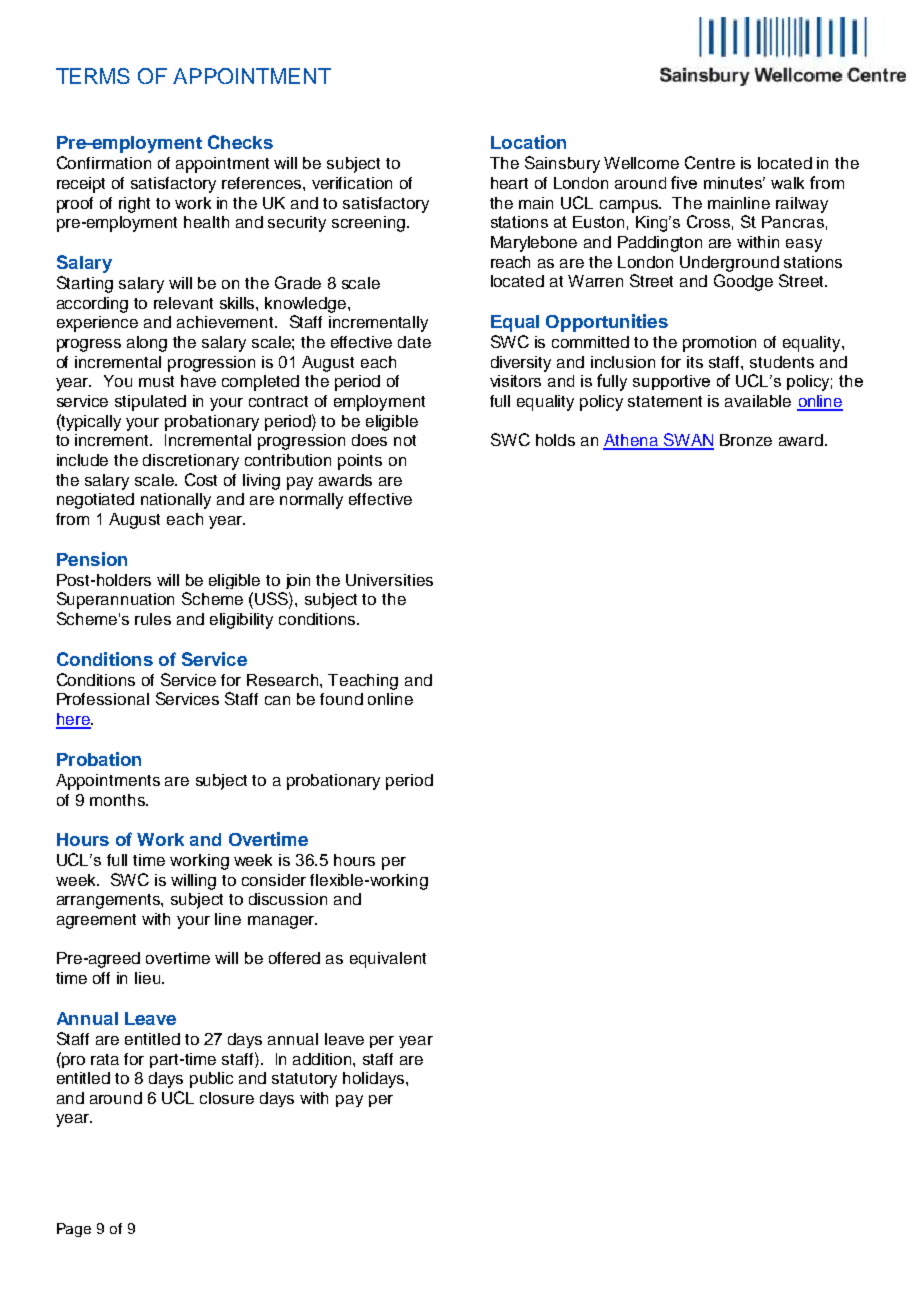 This screenshot has height=1308, width=924. I want to click on SWAN, so click(687, 441).
